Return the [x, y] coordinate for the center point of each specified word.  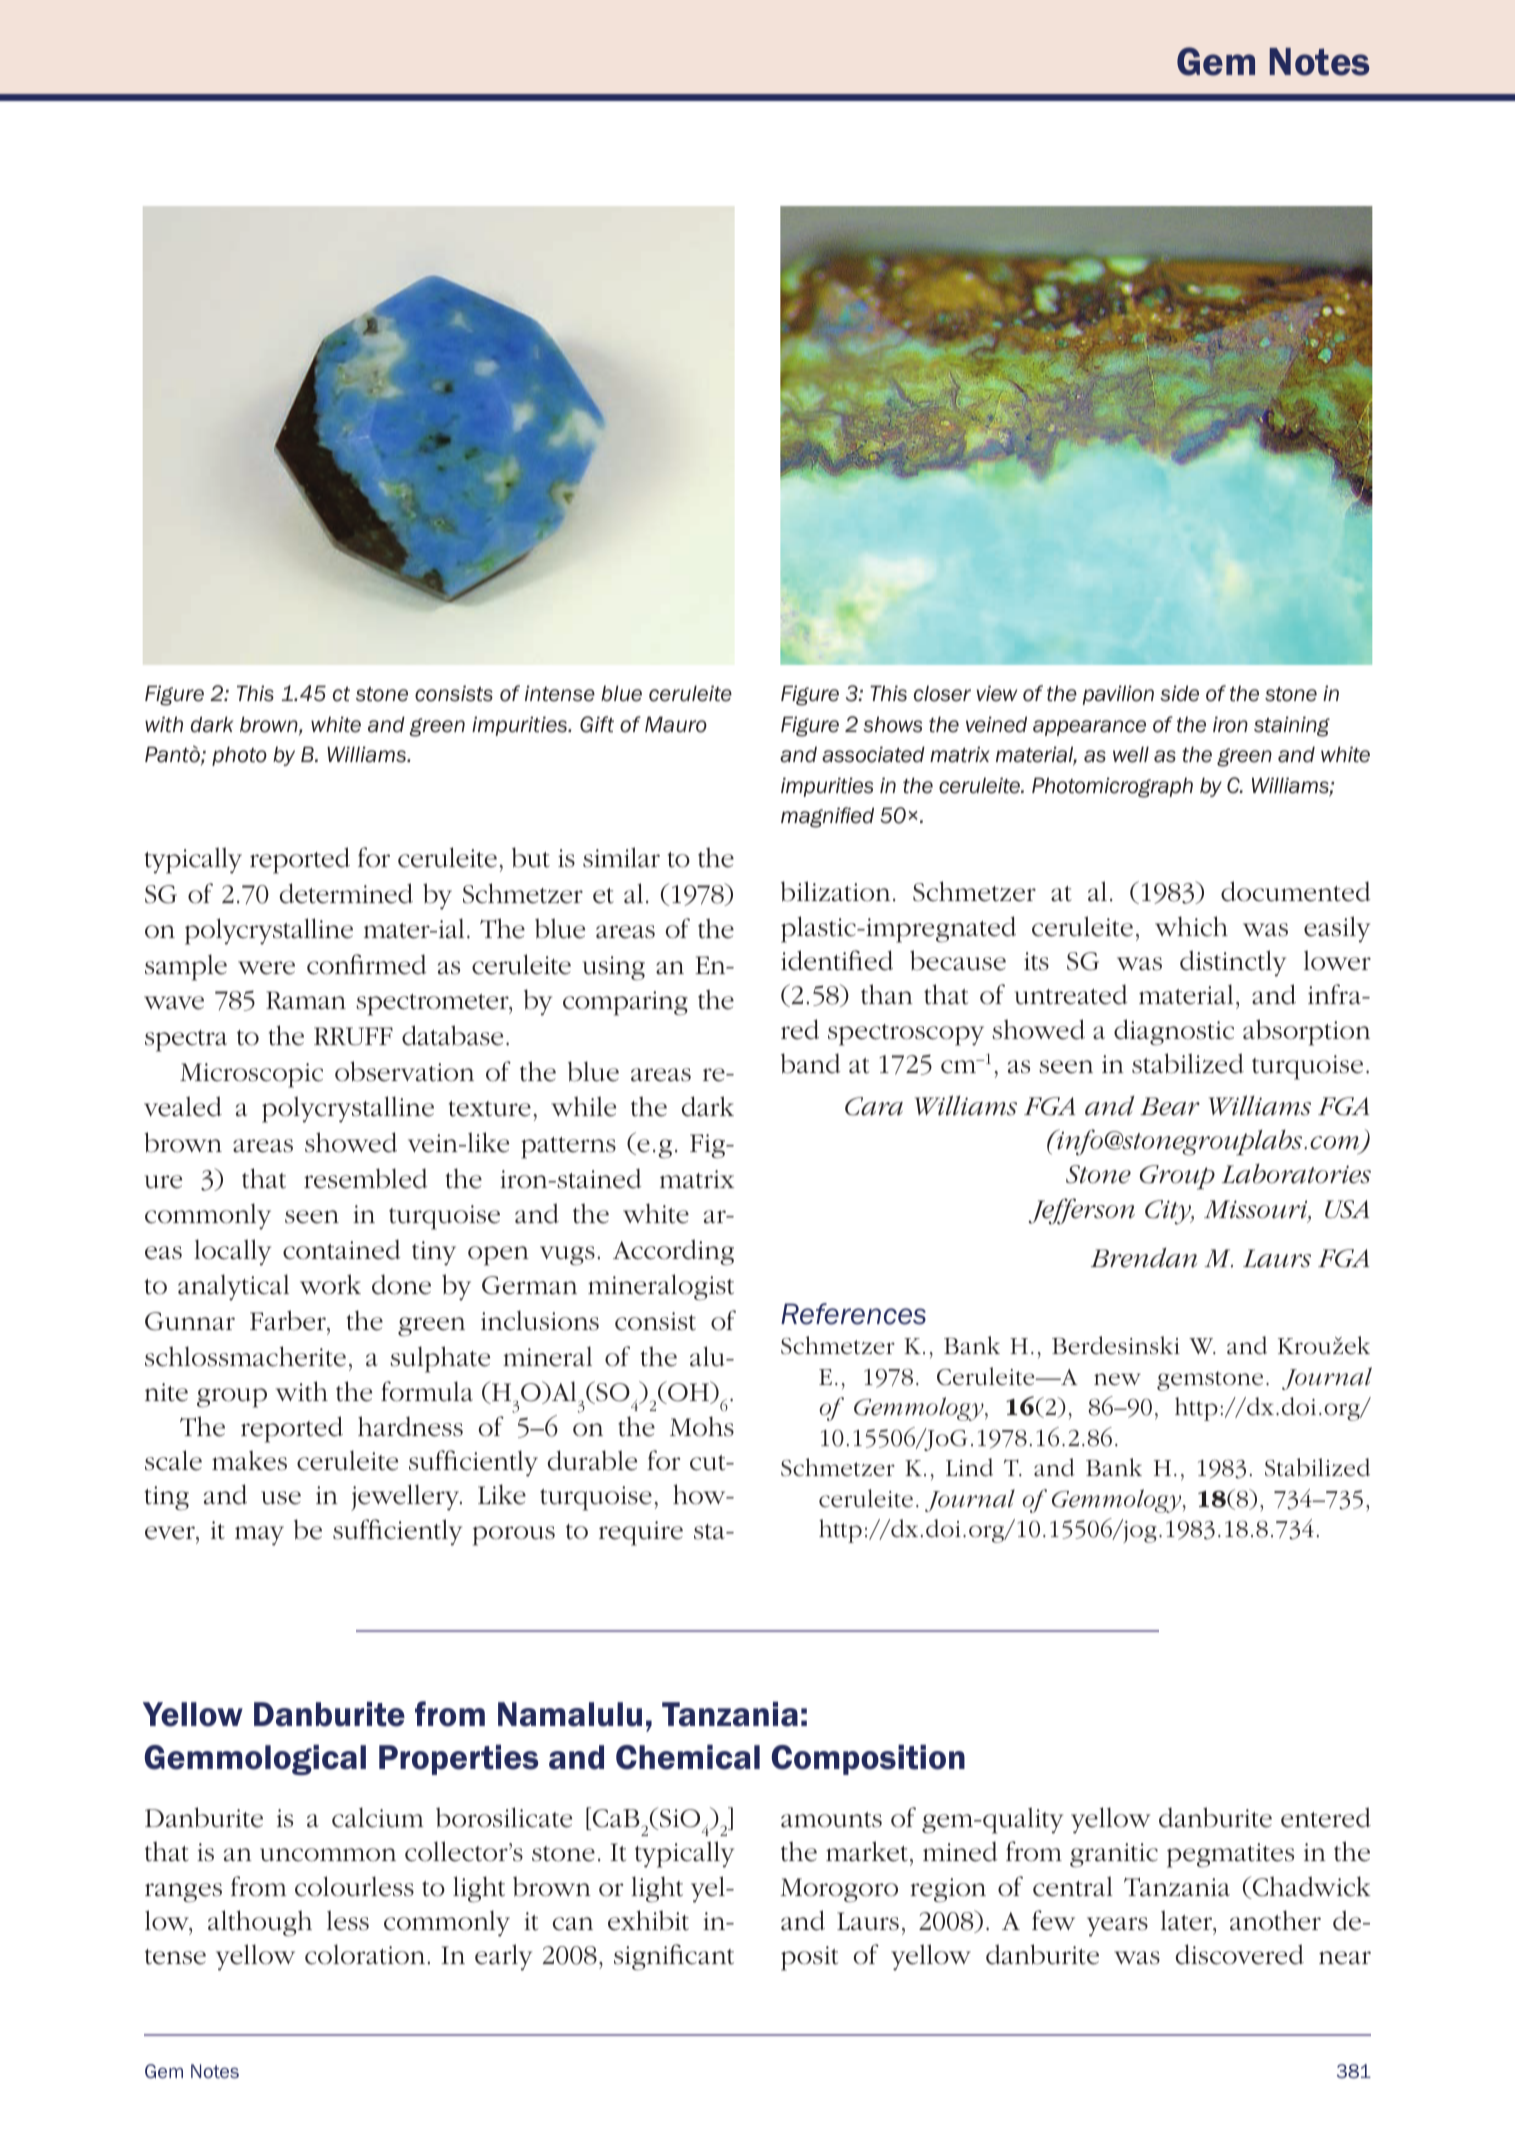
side [1179, 693]
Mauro [676, 724]
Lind [969, 1467]
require [641, 1533]
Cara [874, 1106]
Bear [1170, 1106]
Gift [597, 724]
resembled [365, 1178]
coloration [365, 1954]
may [259, 1536]
